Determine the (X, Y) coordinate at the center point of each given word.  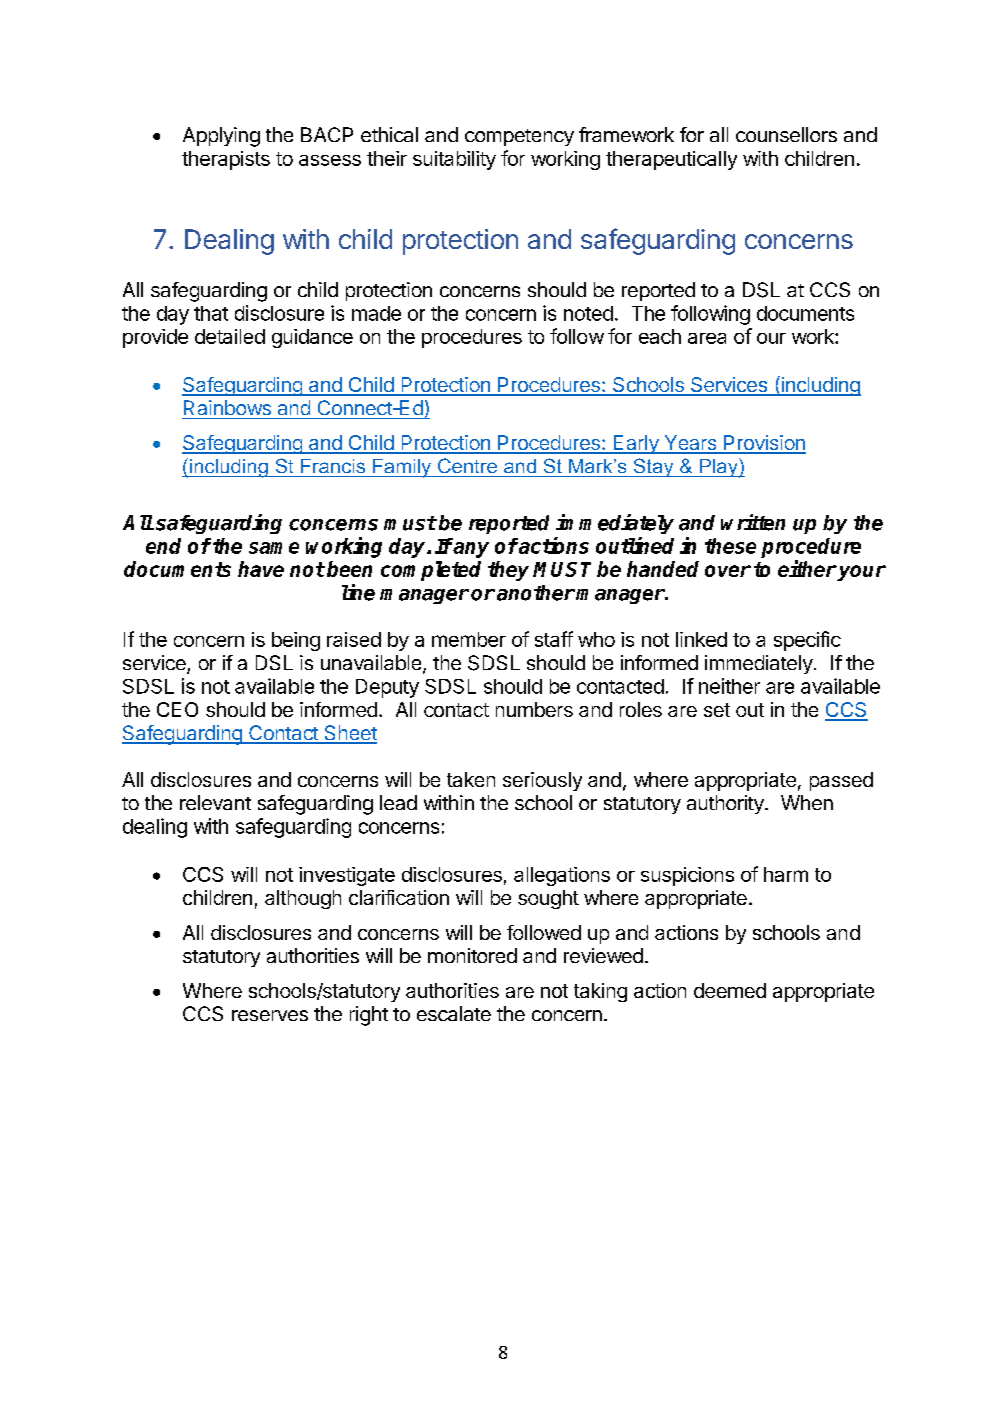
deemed (730, 990)
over (728, 571)
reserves (270, 1015)
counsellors (786, 134)
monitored (472, 955)
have (261, 569)
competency (519, 137)
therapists (226, 160)
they (508, 571)
